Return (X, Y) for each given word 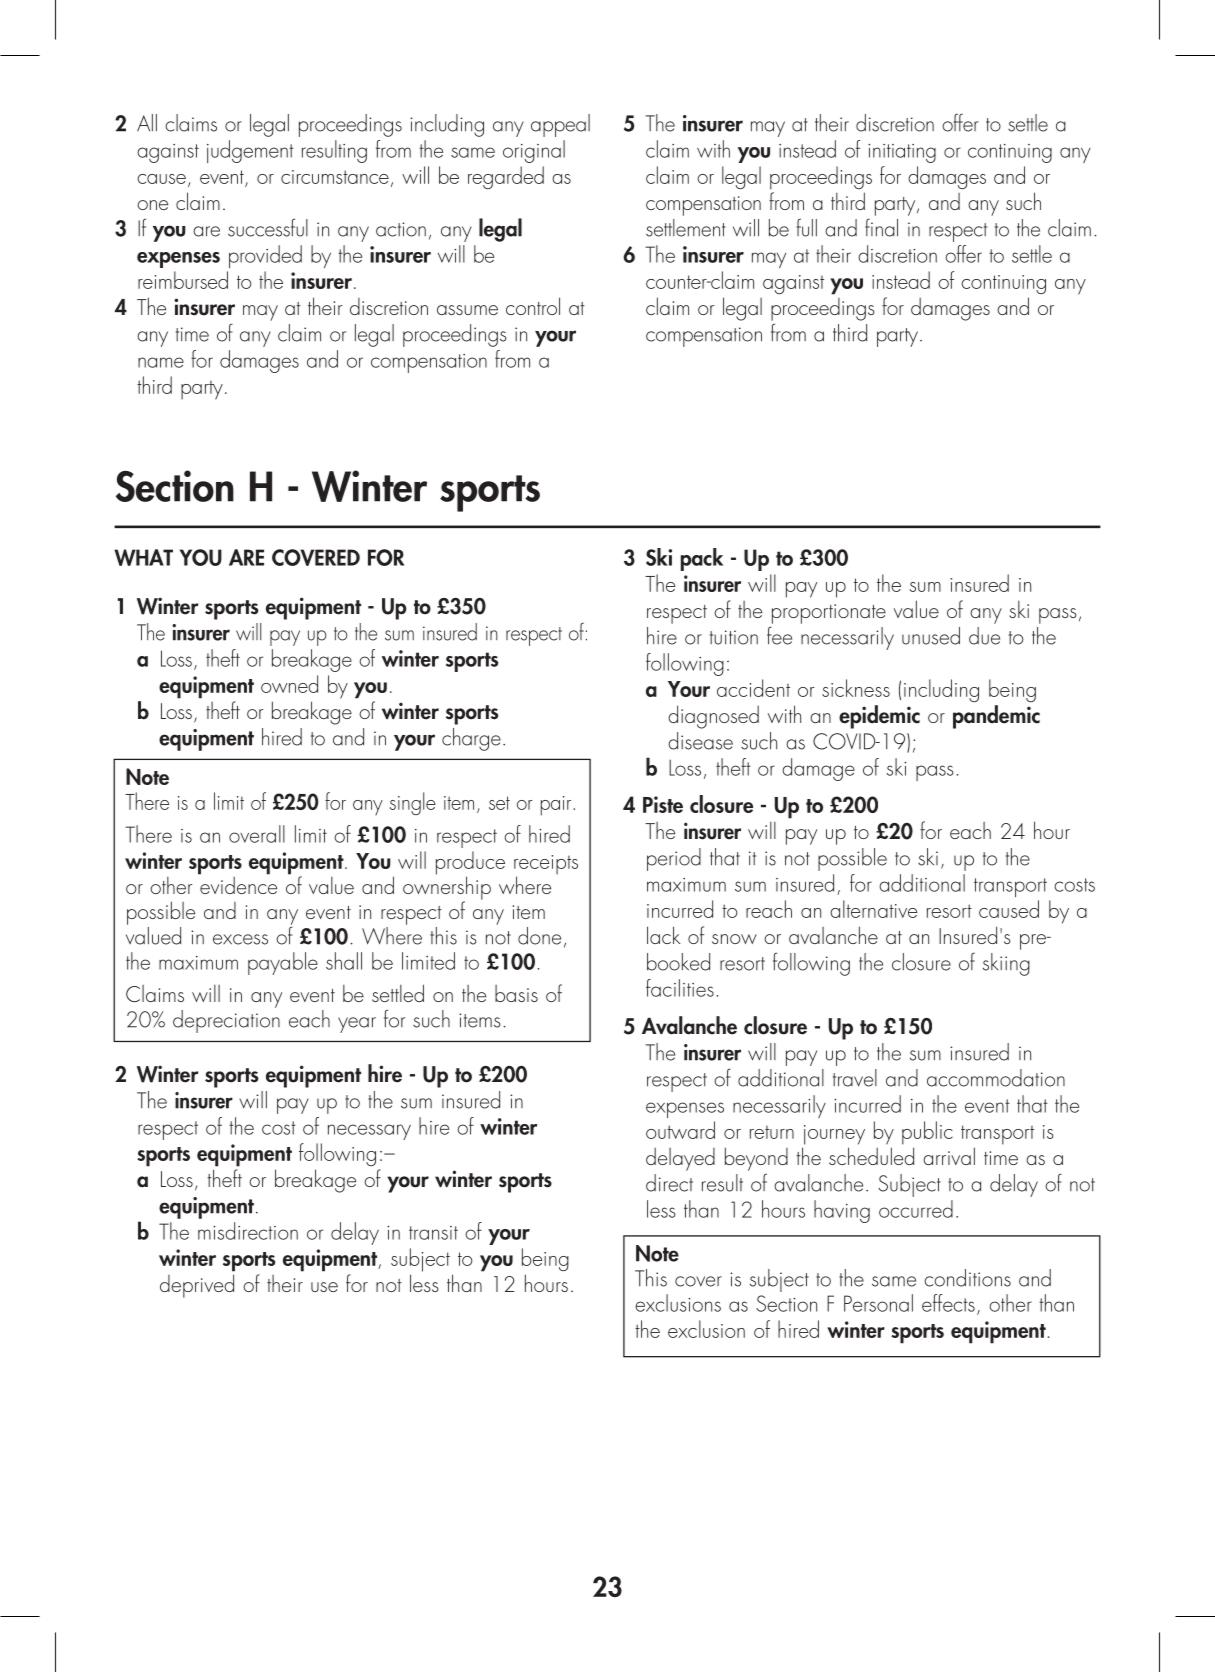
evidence (237, 884)
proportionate (829, 614)
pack (702, 559)
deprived (197, 1286)
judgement (250, 151)
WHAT (143, 557)
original (534, 151)
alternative (873, 909)
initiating (902, 153)
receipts (546, 866)
